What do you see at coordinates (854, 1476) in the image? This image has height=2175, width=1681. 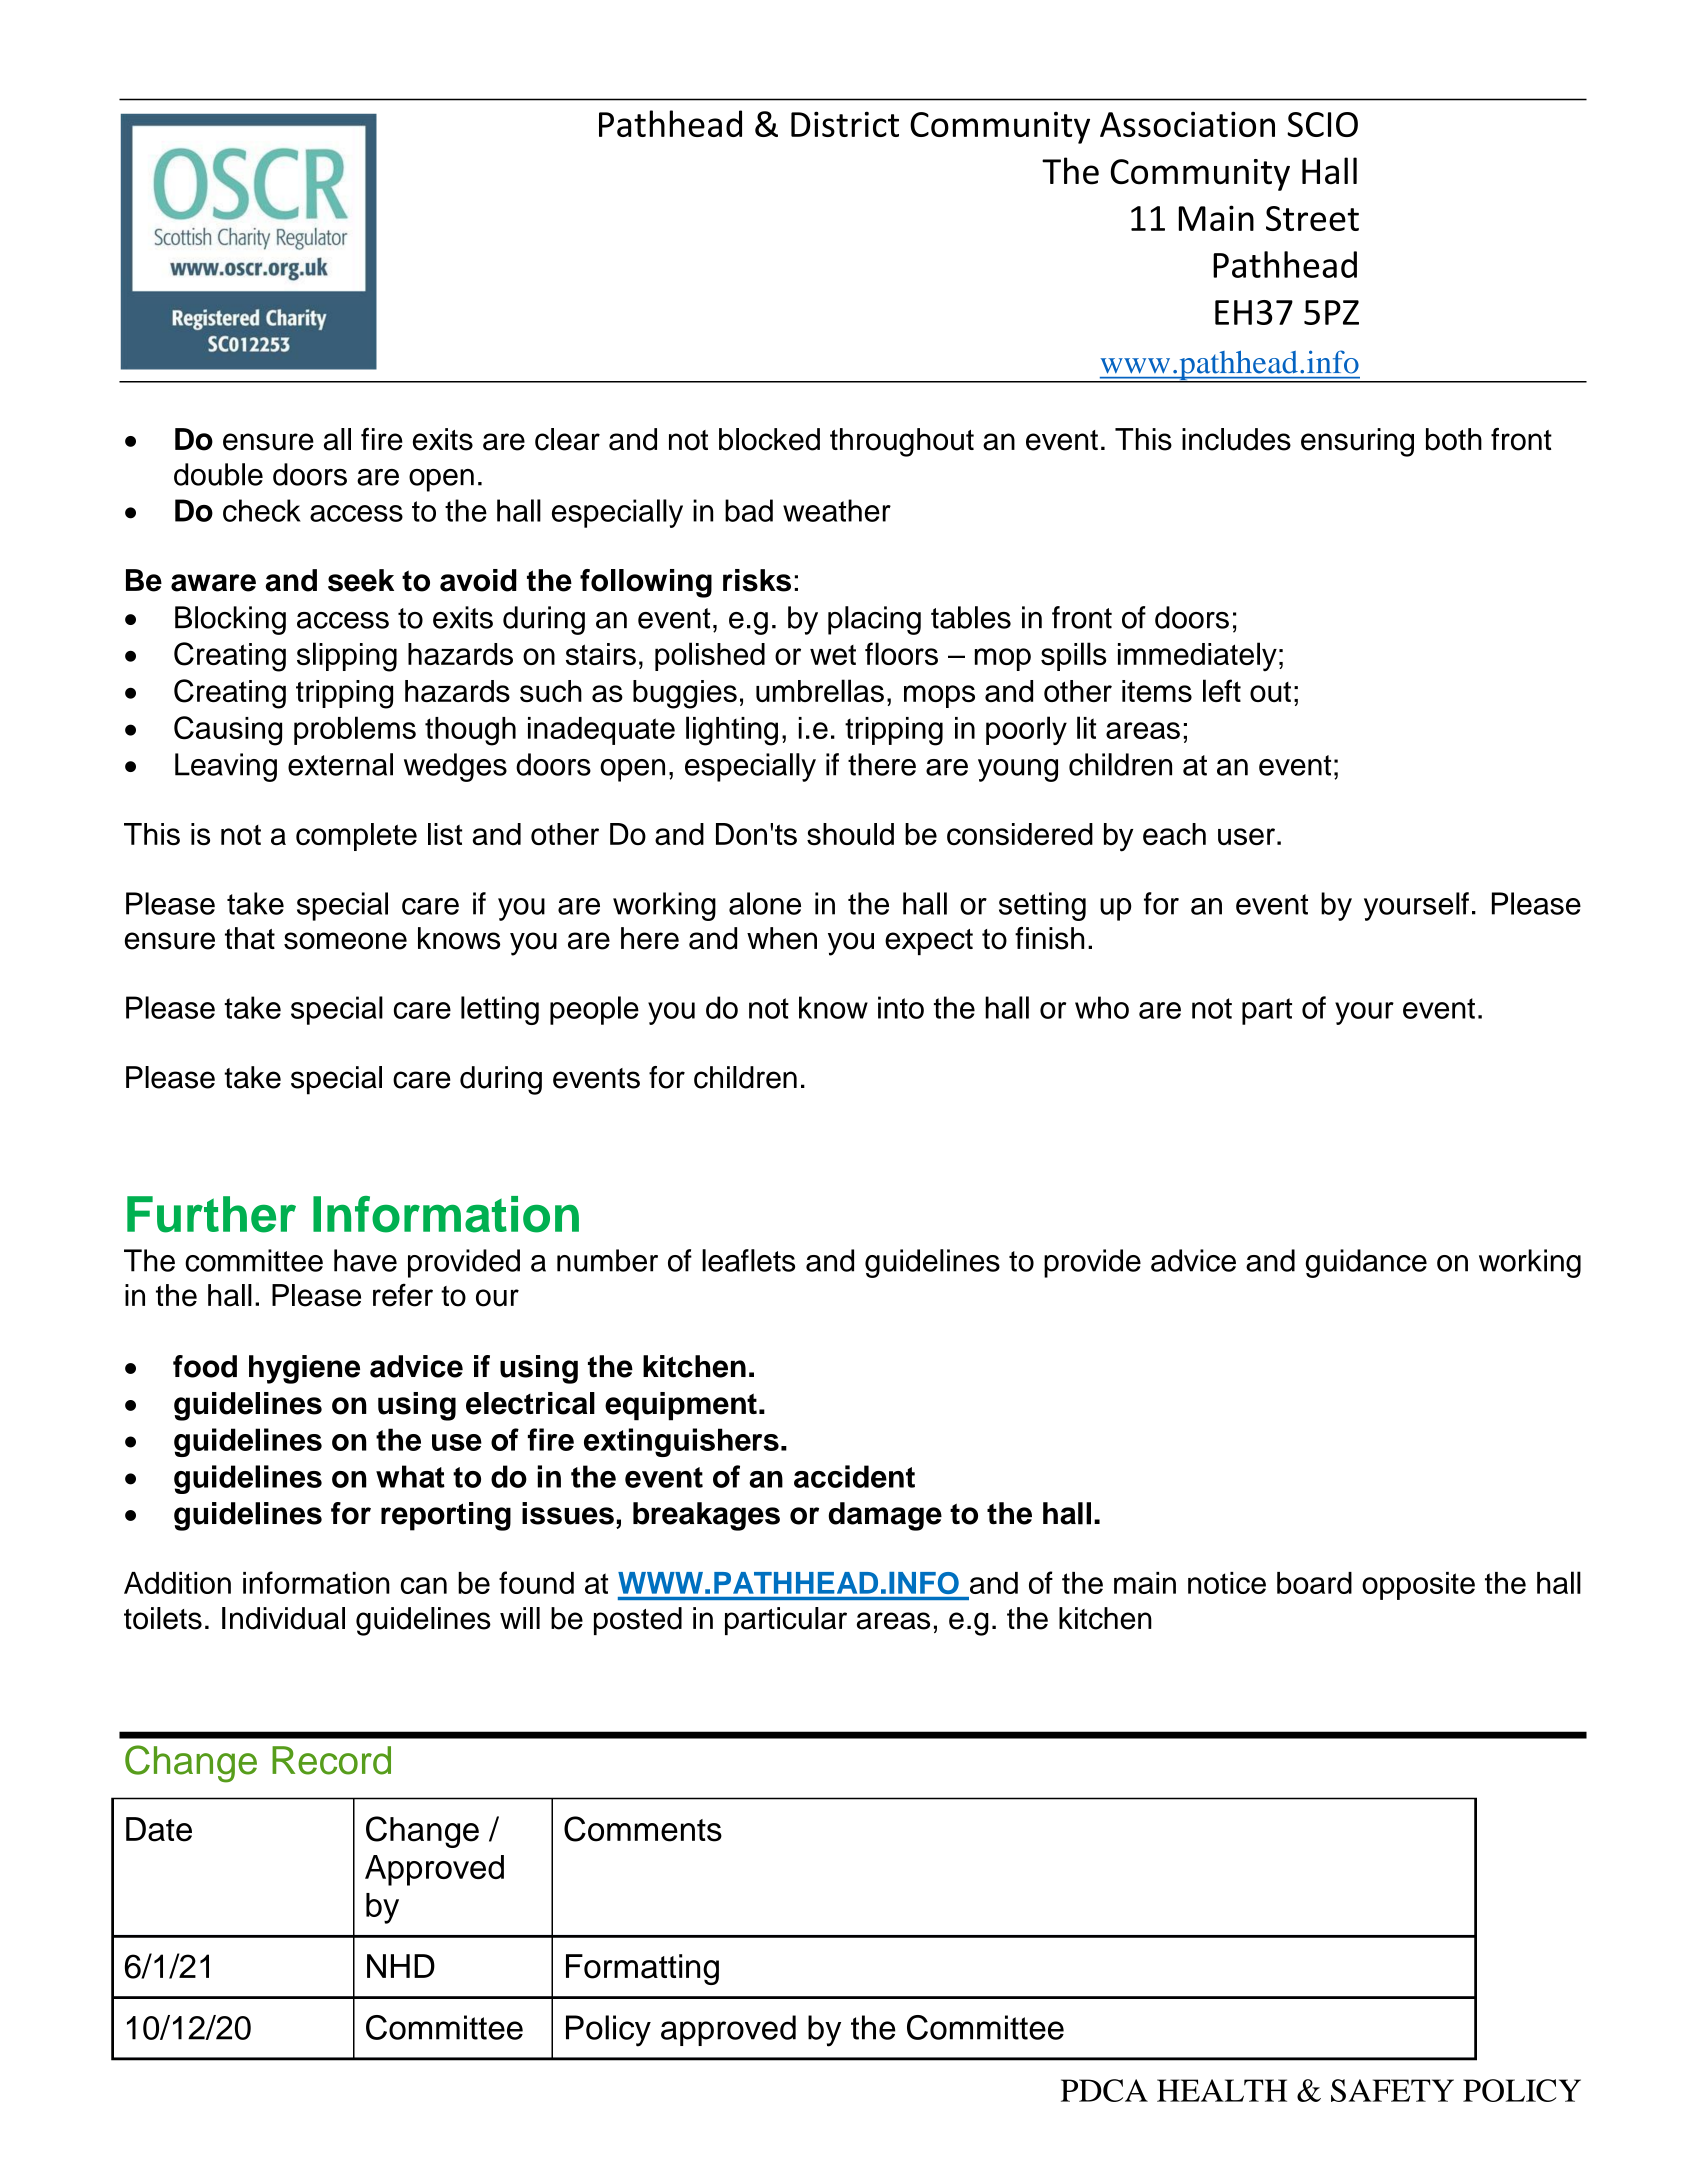 I see `accident` at bounding box center [854, 1476].
